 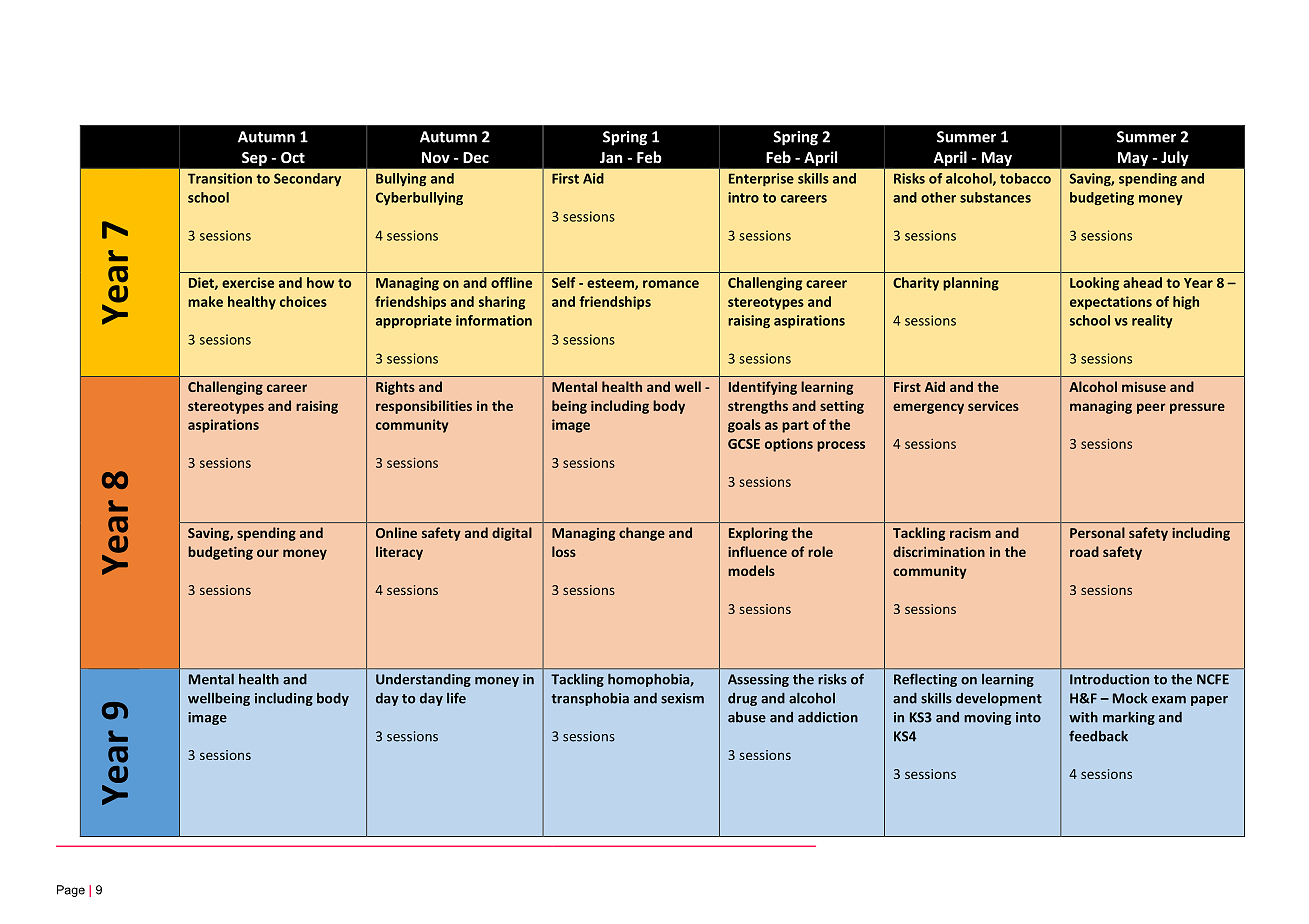 What do you see at coordinates (423, 680) in the screenshot?
I see `Understanding` at bounding box center [423, 680].
